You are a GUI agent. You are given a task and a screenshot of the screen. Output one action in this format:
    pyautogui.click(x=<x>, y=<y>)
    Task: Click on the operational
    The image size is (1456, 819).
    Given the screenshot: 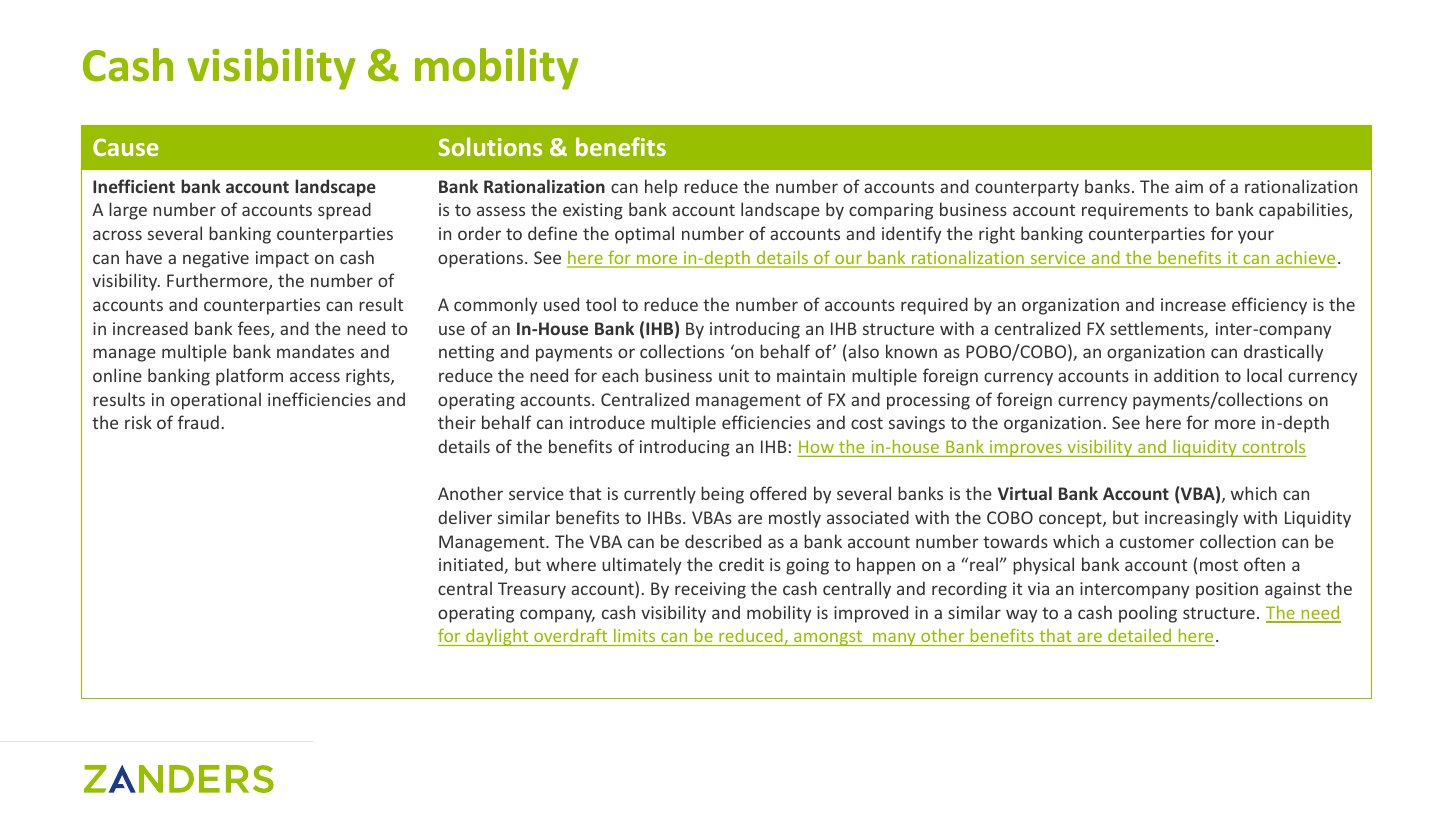 What is the action you would take?
    pyautogui.click(x=216, y=401)
